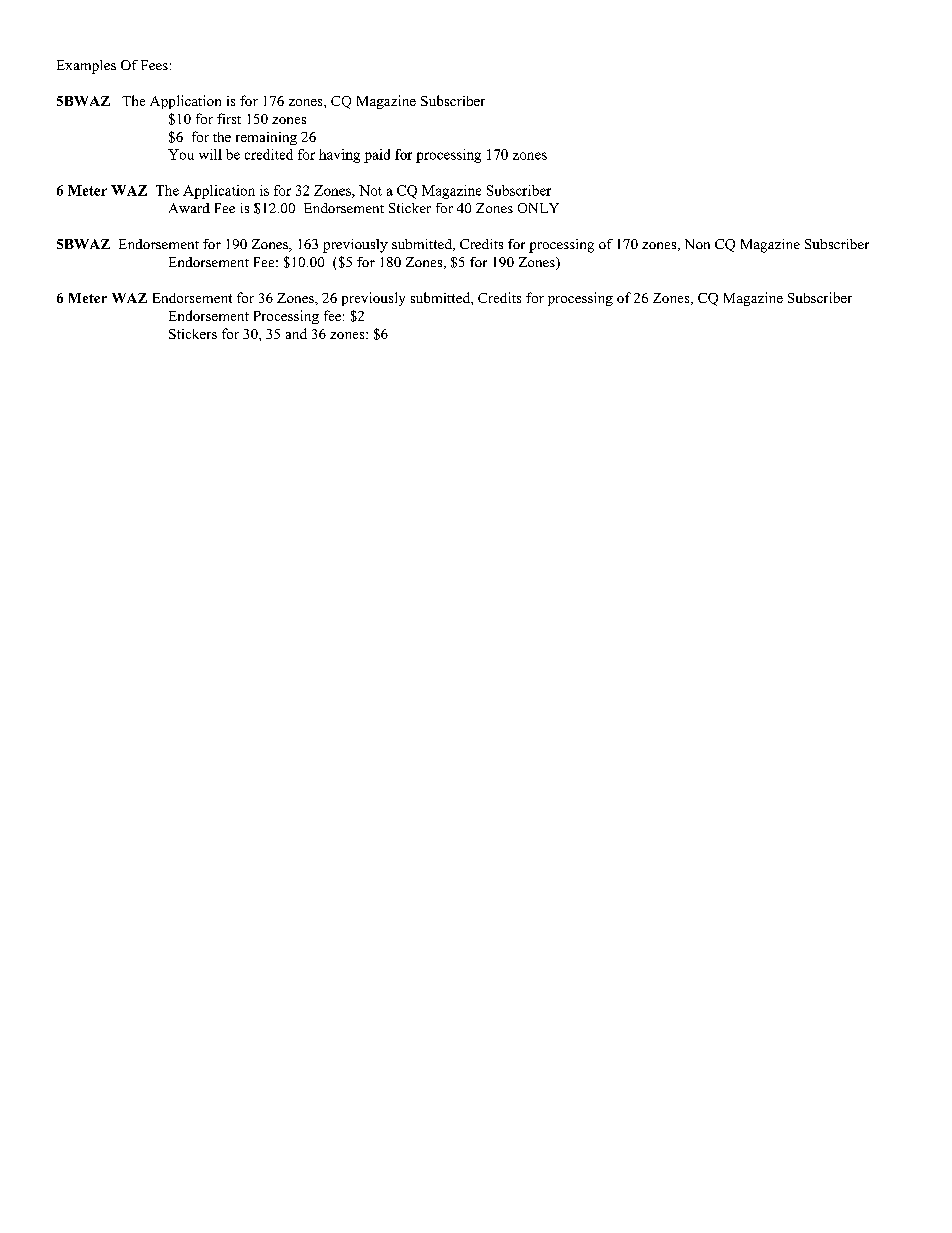 This screenshot has height=1233, width=952. What do you see at coordinates (296, 333) in the screenshot?
I see `and` at bounding box center [296, 333].
